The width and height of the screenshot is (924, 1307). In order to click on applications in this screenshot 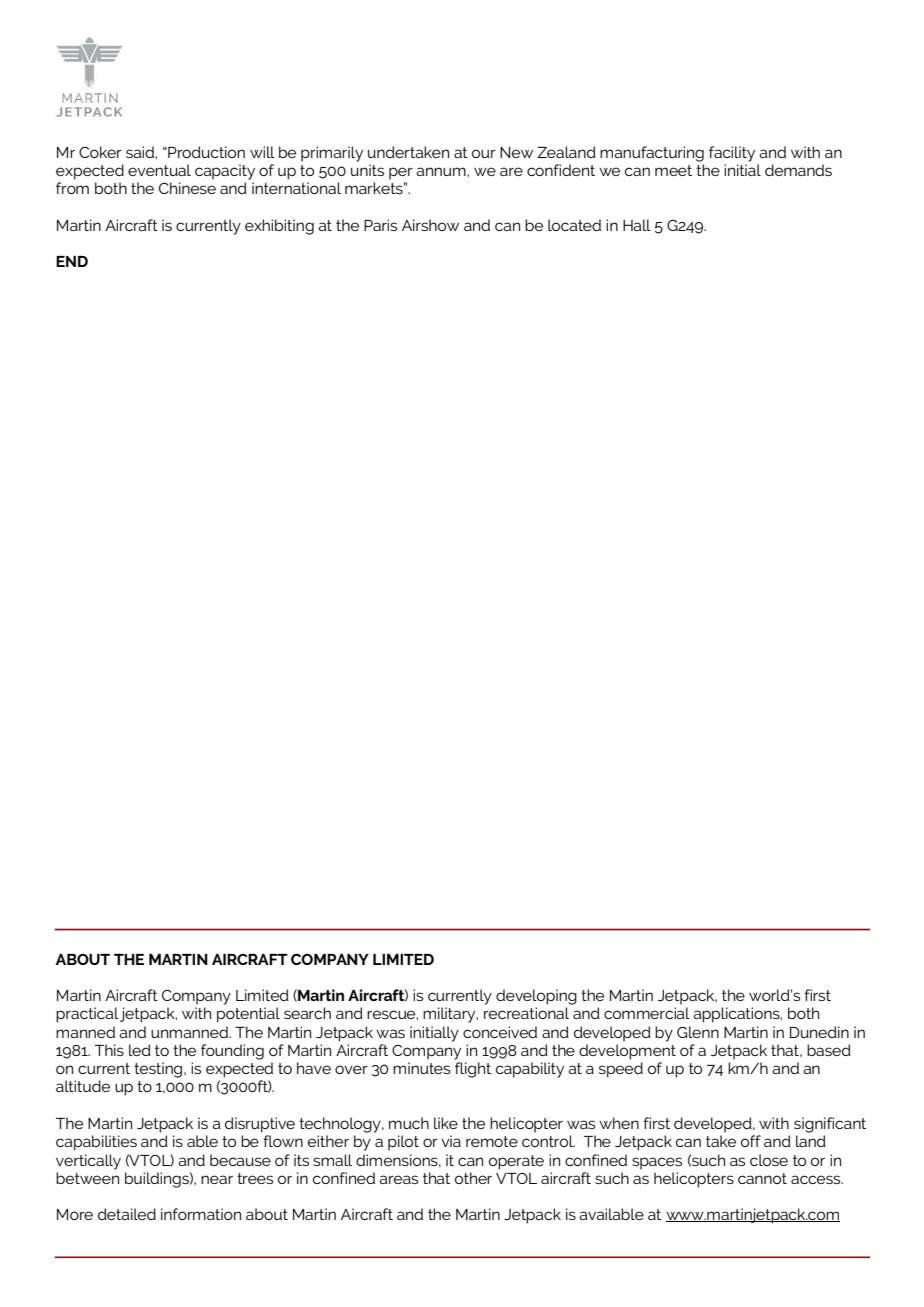, I will do `click(737, 1015)`.
